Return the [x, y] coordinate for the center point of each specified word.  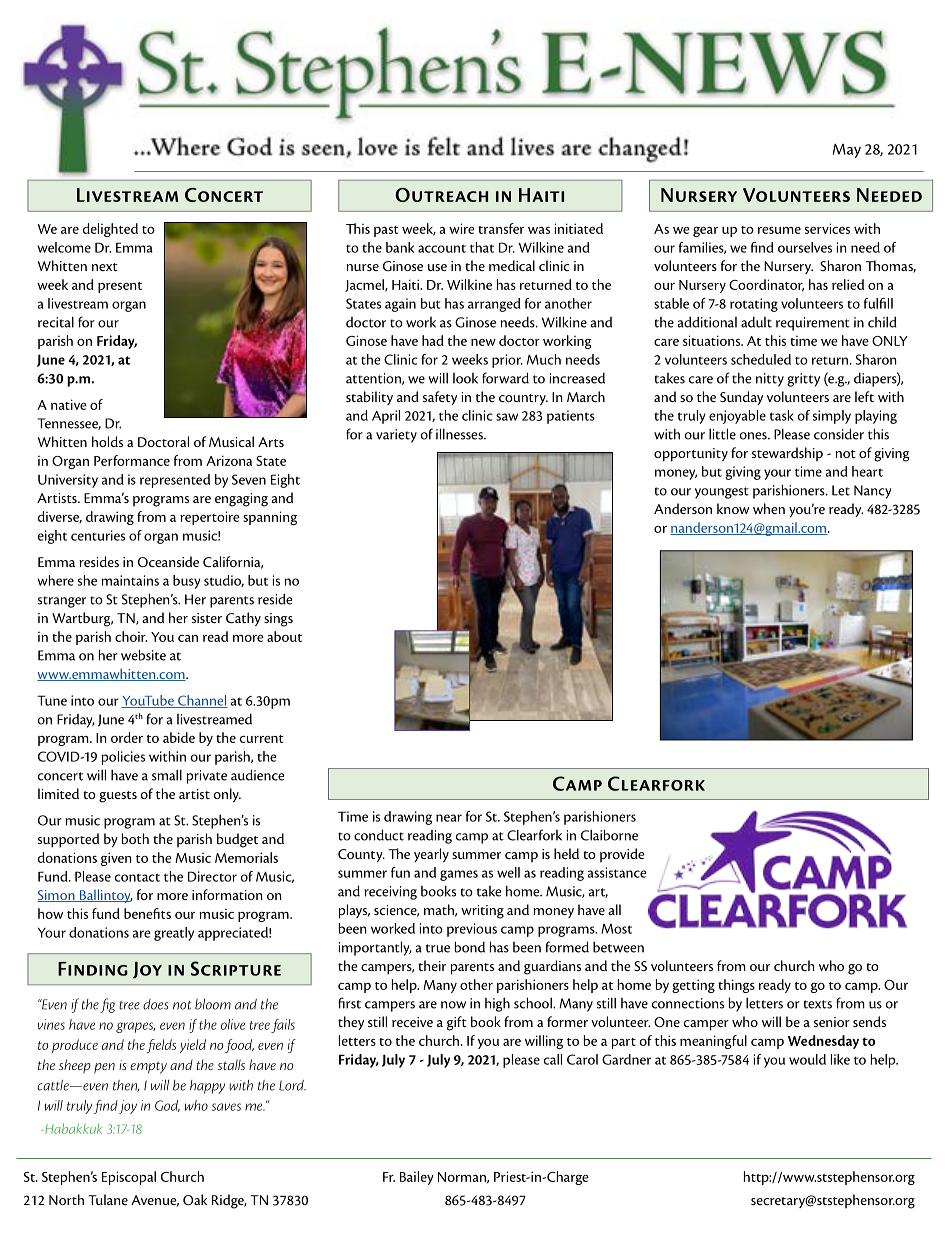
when [769, 508]
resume [779, 230]
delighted [110, 230]
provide [622, 855]
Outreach [441, 195]
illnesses [460, 434]
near [449, 818]
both [135, 838]
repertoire [210, 518]
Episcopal [129, 1178]
